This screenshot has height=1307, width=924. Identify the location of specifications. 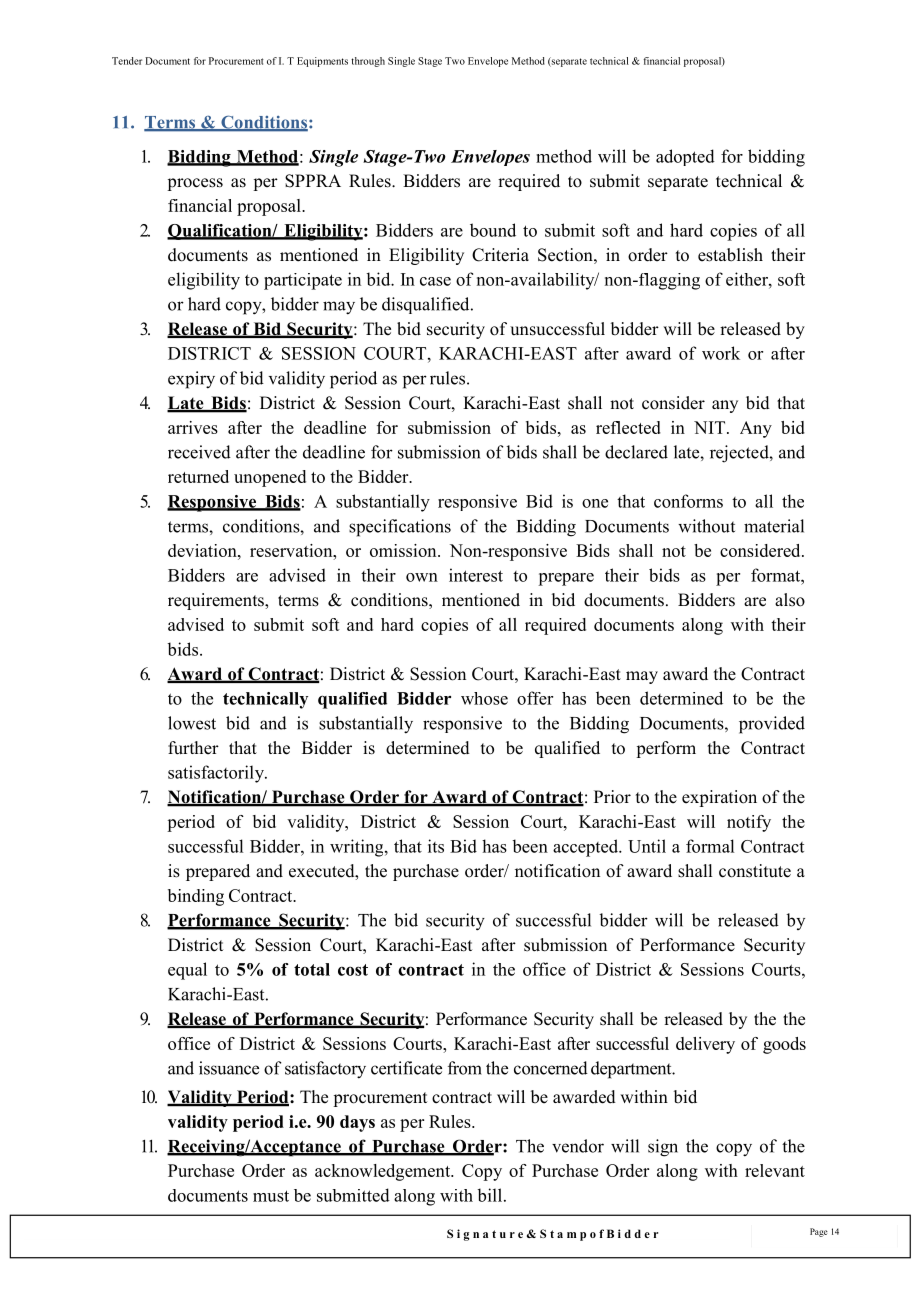
(400, 528).
